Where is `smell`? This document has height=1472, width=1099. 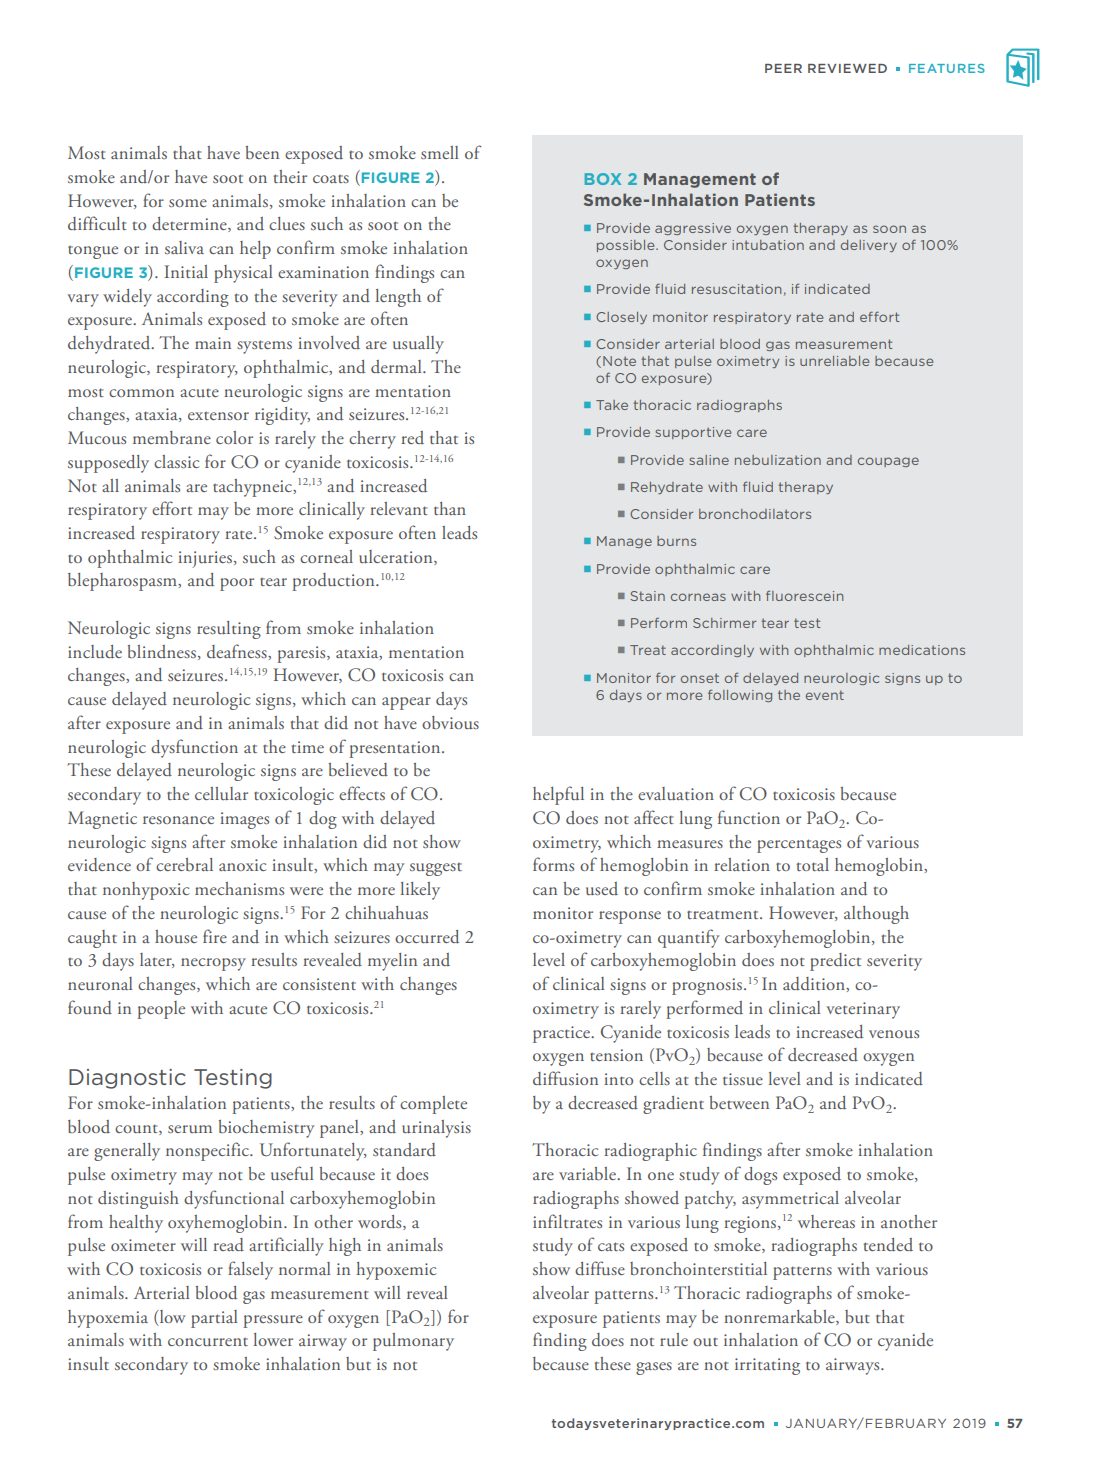 smell is located at coordinates (440, 152).
